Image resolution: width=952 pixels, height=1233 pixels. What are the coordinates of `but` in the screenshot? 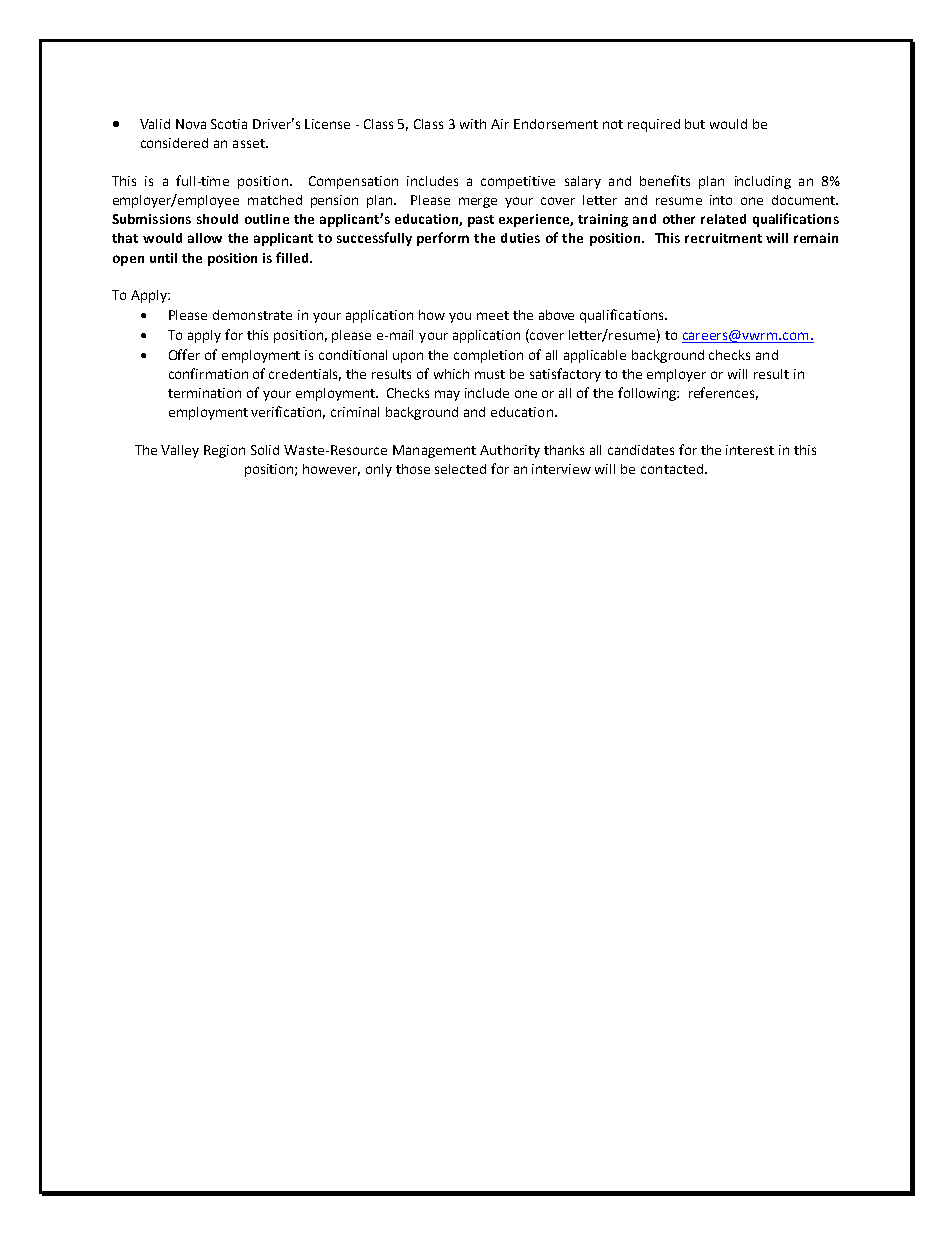 It's located at (695, 124).
